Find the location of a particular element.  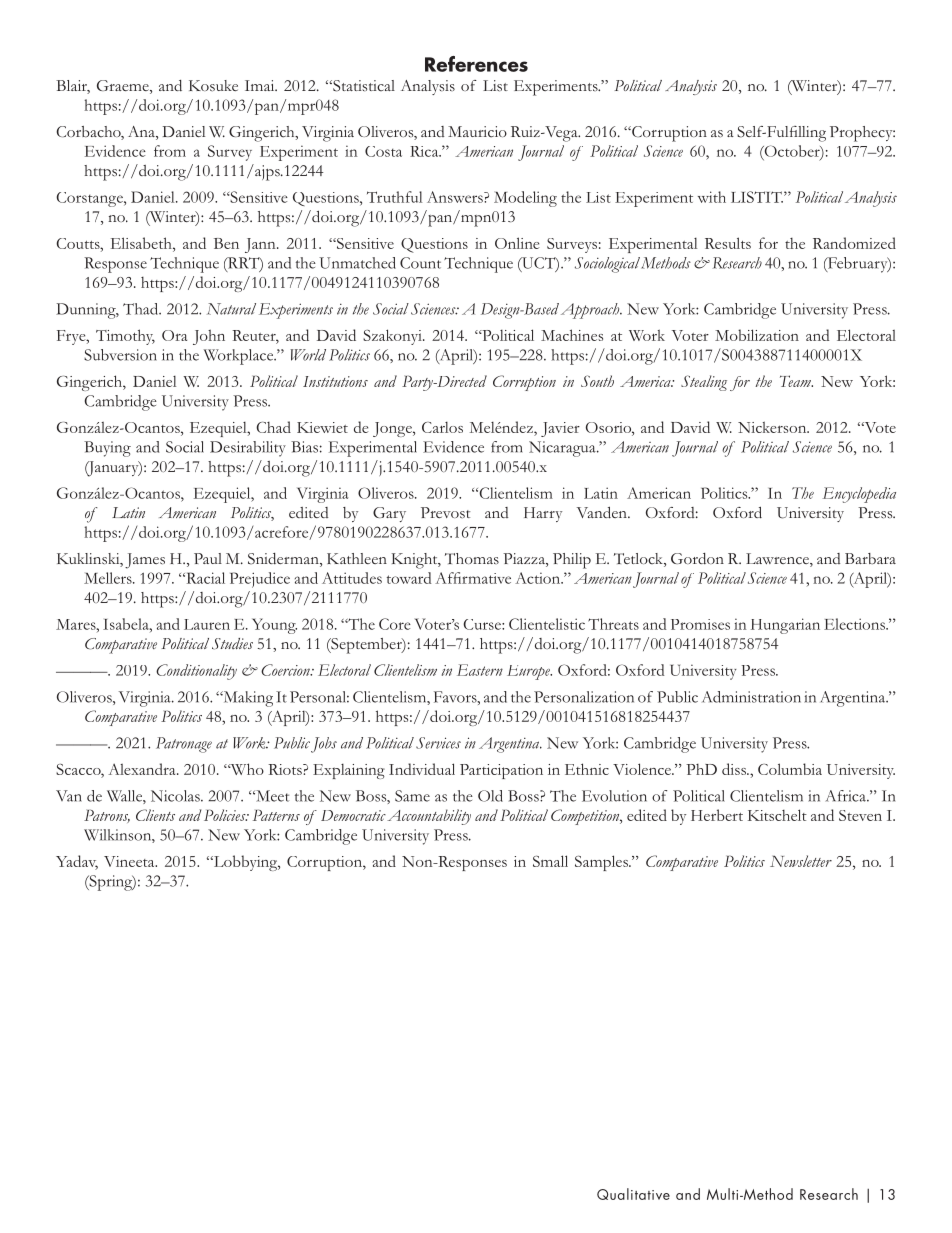

References is located at coordinates (476, 64).
